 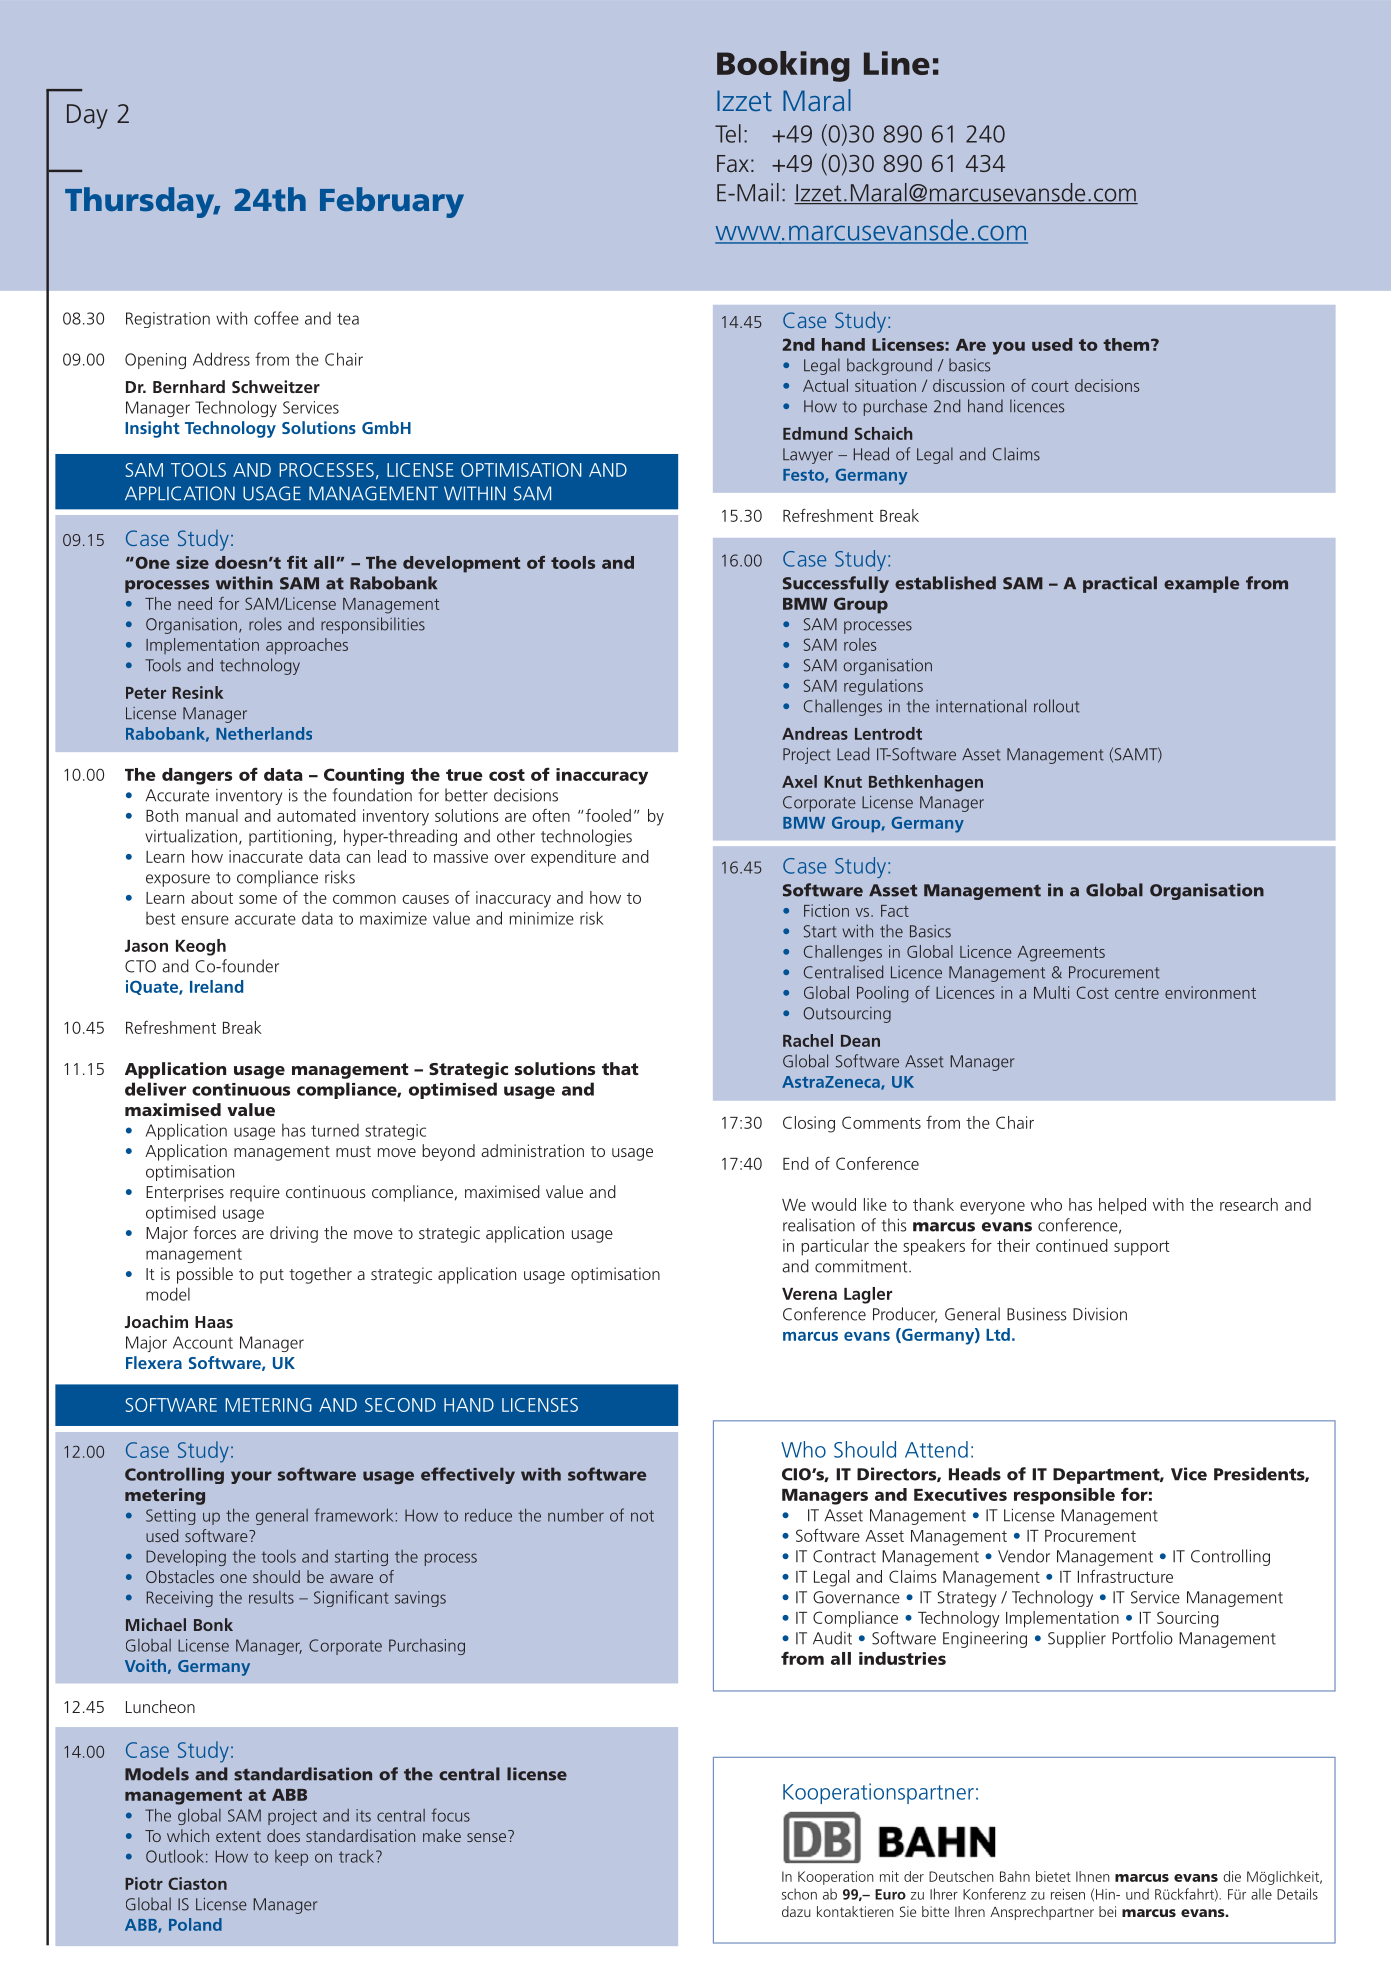 I want to click on Netherlands, so click(x=264, y=733).
